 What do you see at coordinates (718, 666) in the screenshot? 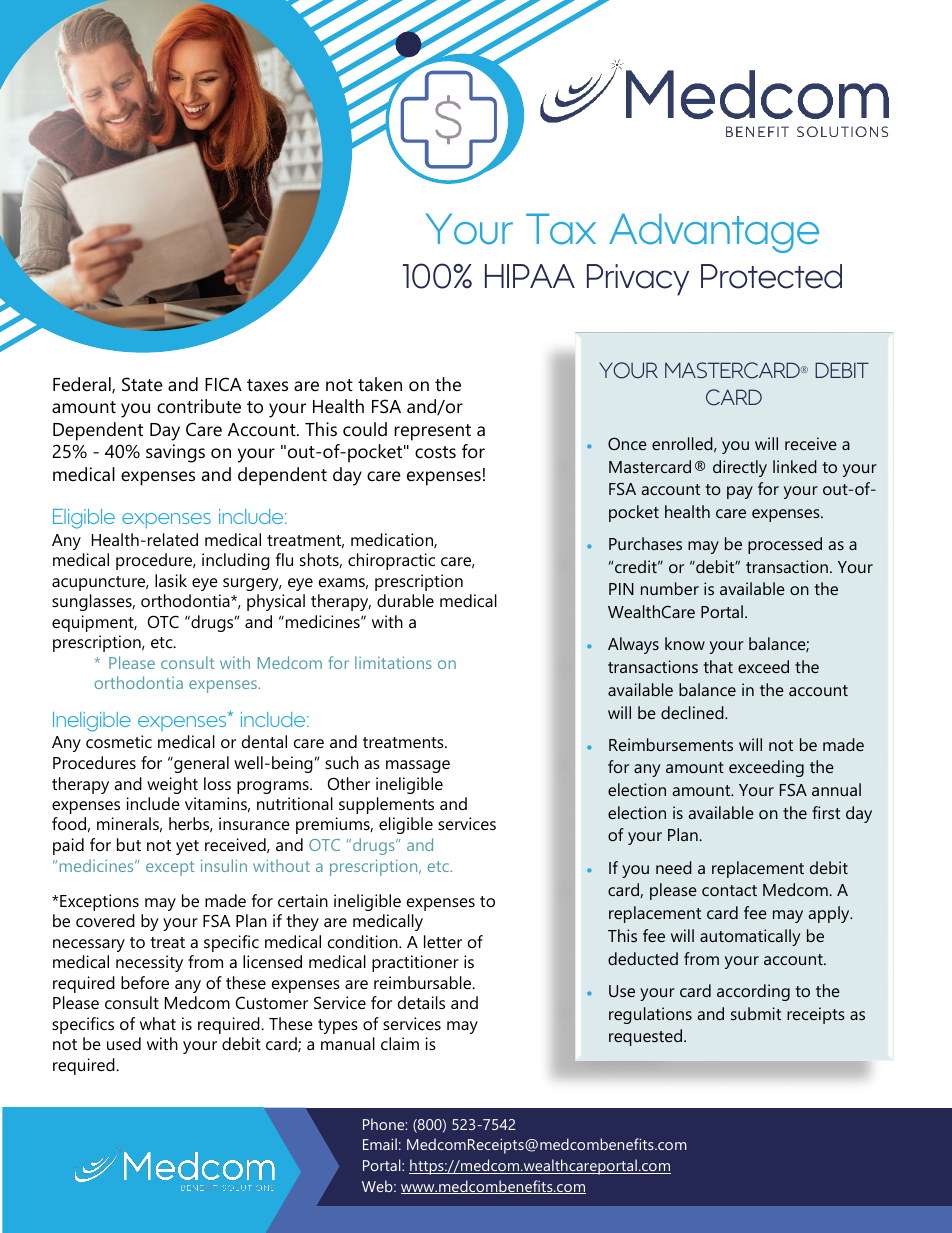
I see `that` at bounding box center [718, 666].
